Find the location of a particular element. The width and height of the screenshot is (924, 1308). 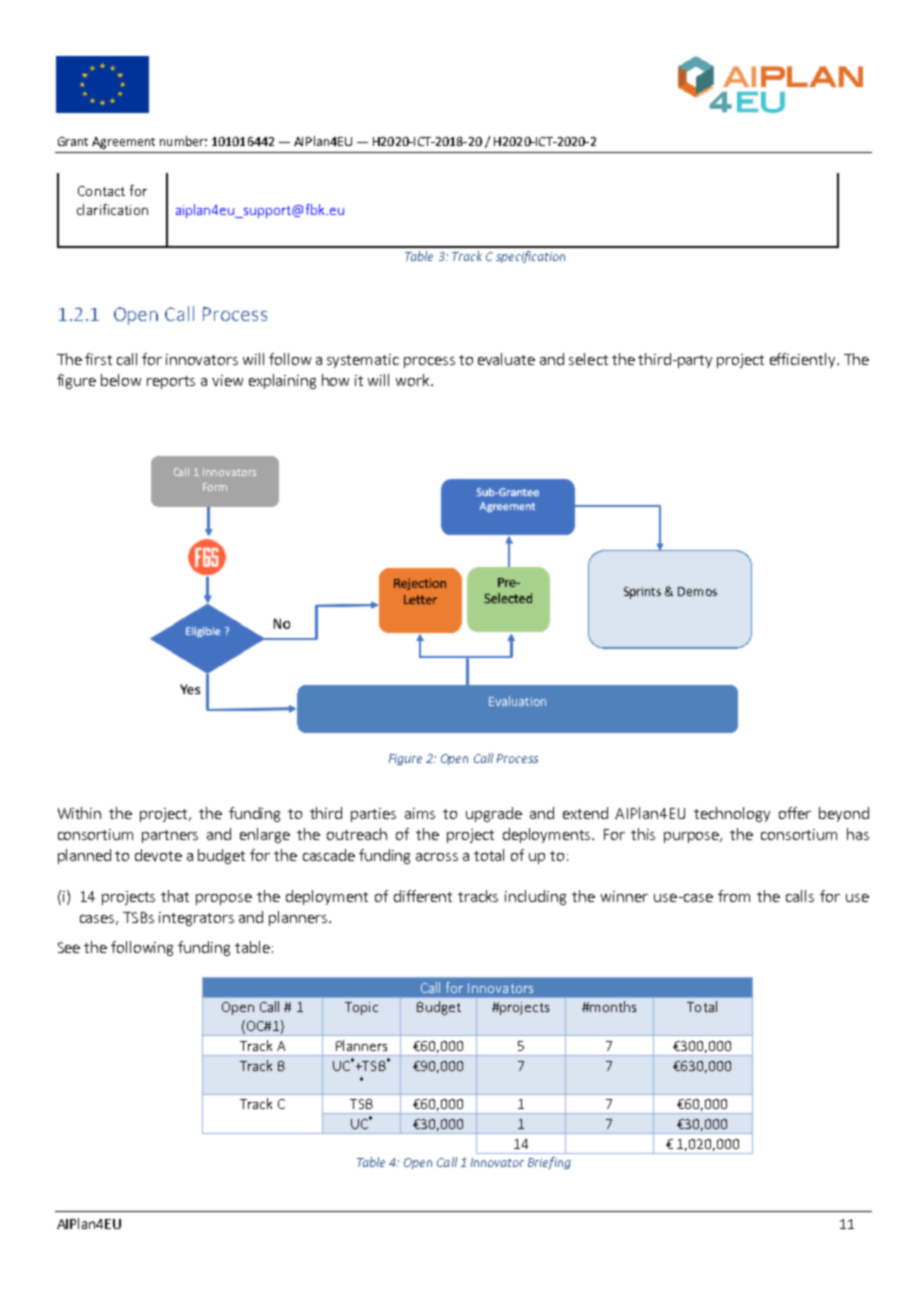

Briefing is located at coordinates (549, 1163).
